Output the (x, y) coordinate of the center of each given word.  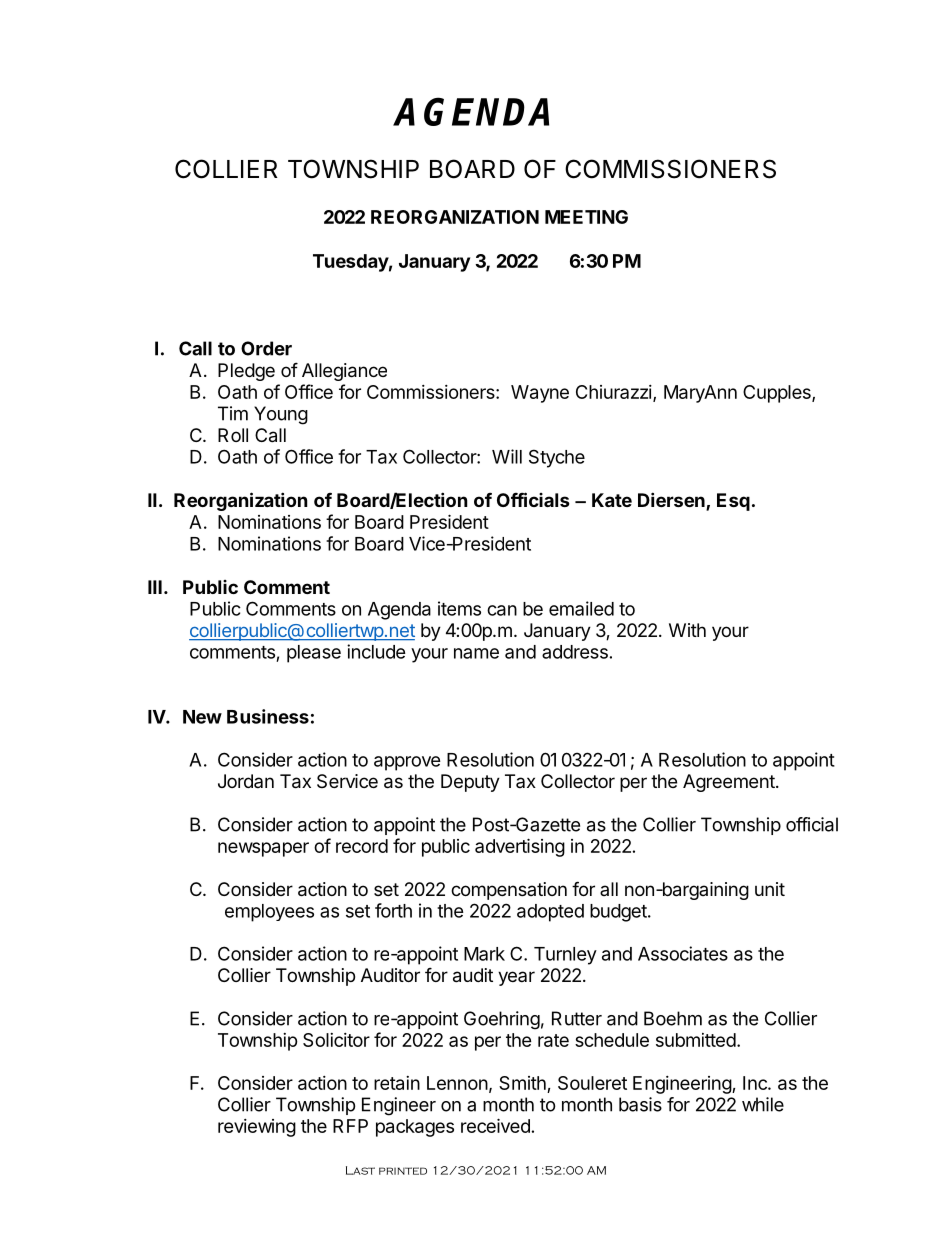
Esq (733, 502)
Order (266, 348)
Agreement (729, 783)
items (459, 608)
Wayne (540, 394)
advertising (520, 847)
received (495, 1125)
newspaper (263, 849)
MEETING (586, 217)
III (155, 587)
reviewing (257, 1128)
